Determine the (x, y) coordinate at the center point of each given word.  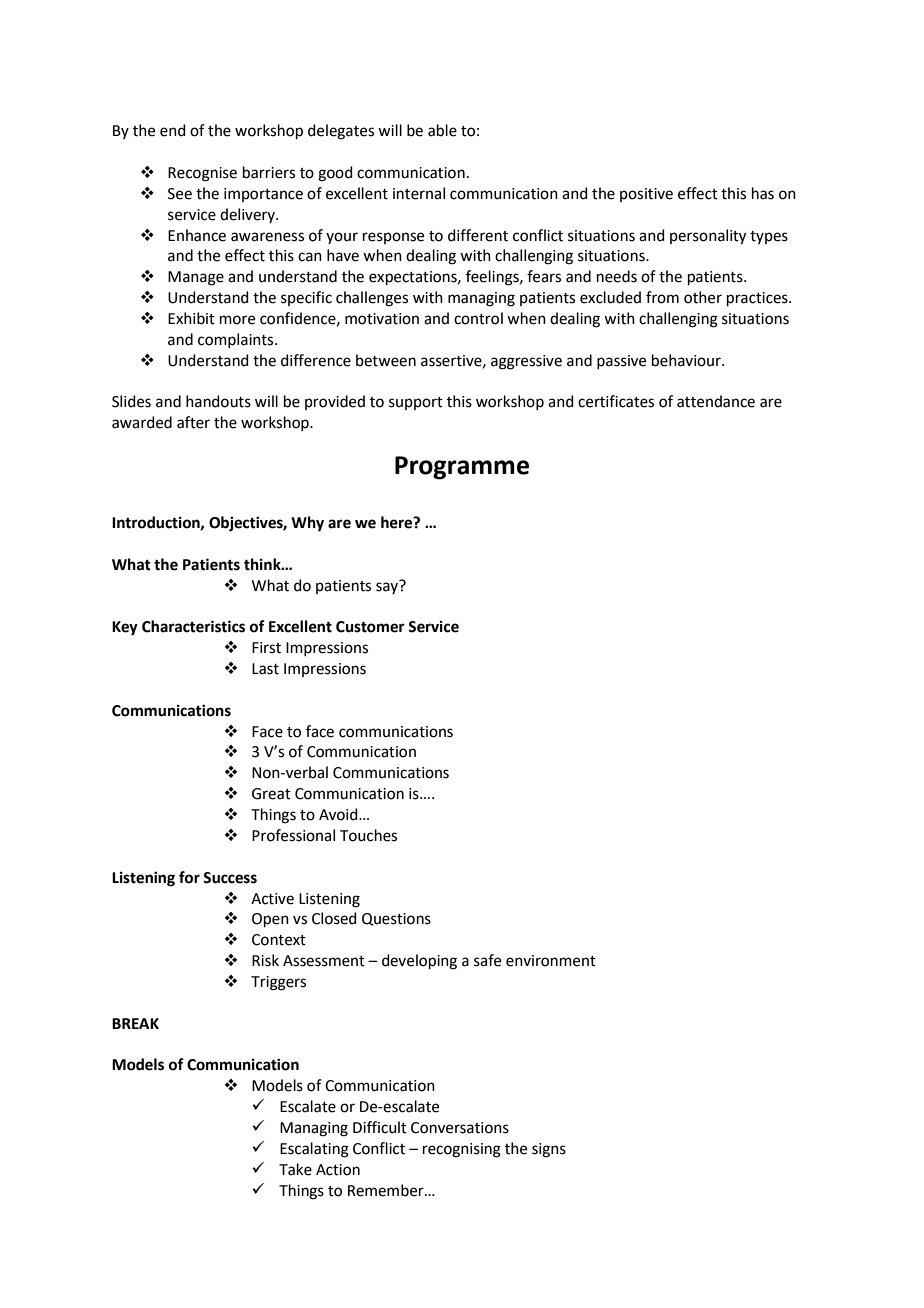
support (416, 403)
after (193, 422)
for (189, 877)
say (388, 587)
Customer (370, 627)
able (442, 130)
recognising (462, 1150)
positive (646, 195)
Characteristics (193, 626)
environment (551, 961)
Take (295, 1169)
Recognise (202, 174)
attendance (716, 401)
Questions (396, 919)
